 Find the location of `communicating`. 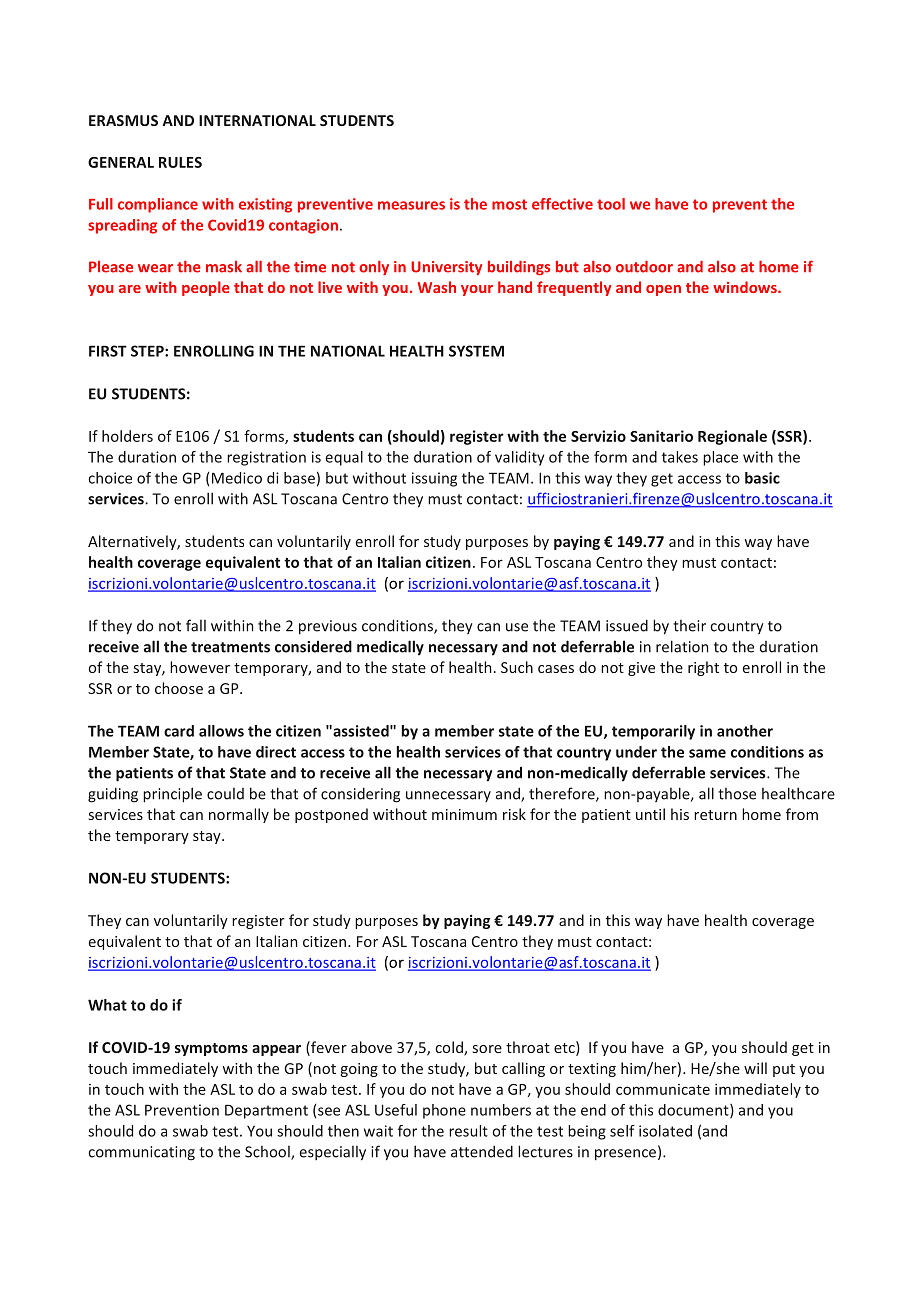

communicating is located at coordinates (141, 1153).
